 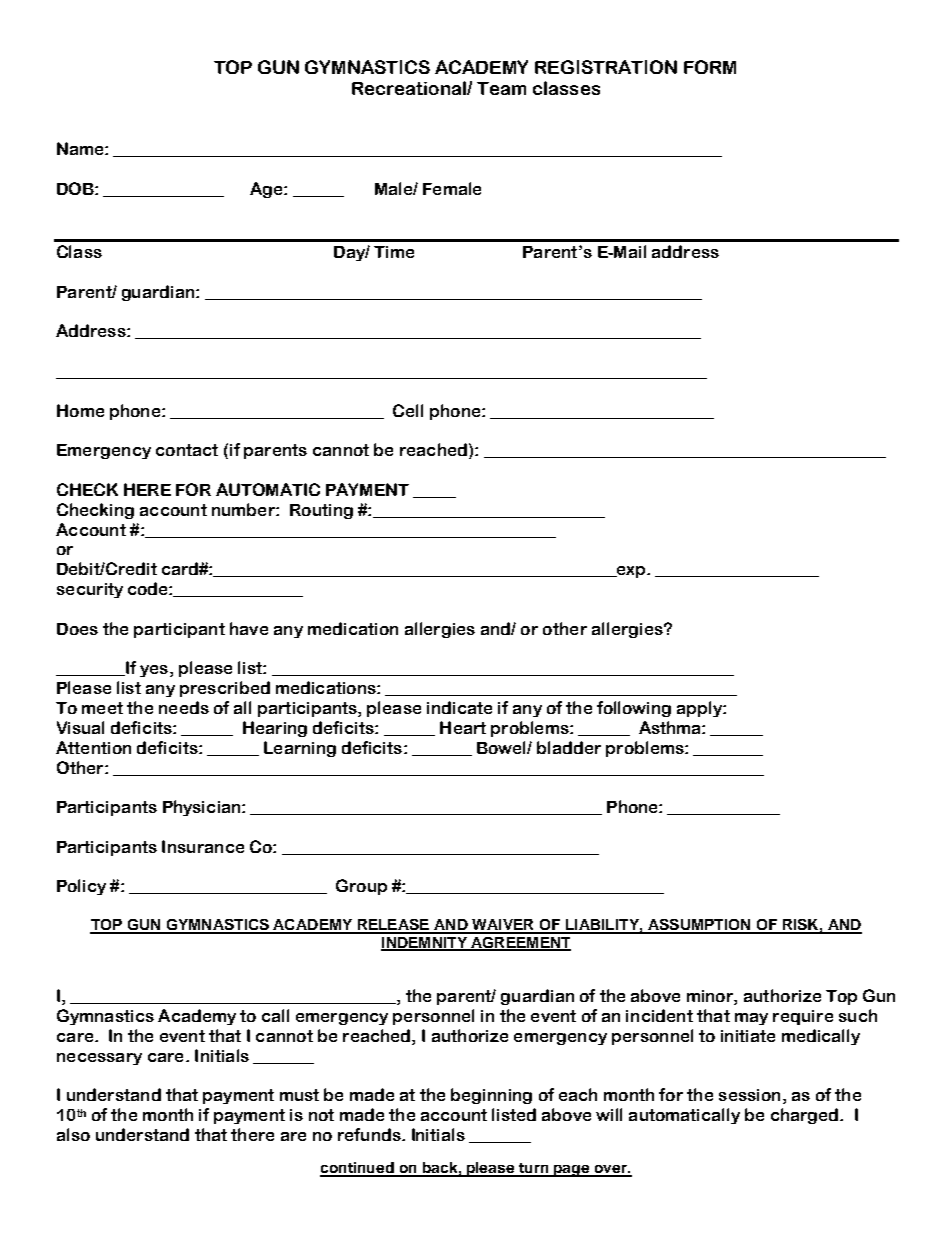 I want to click on also, so click(x=73, y=1134).
